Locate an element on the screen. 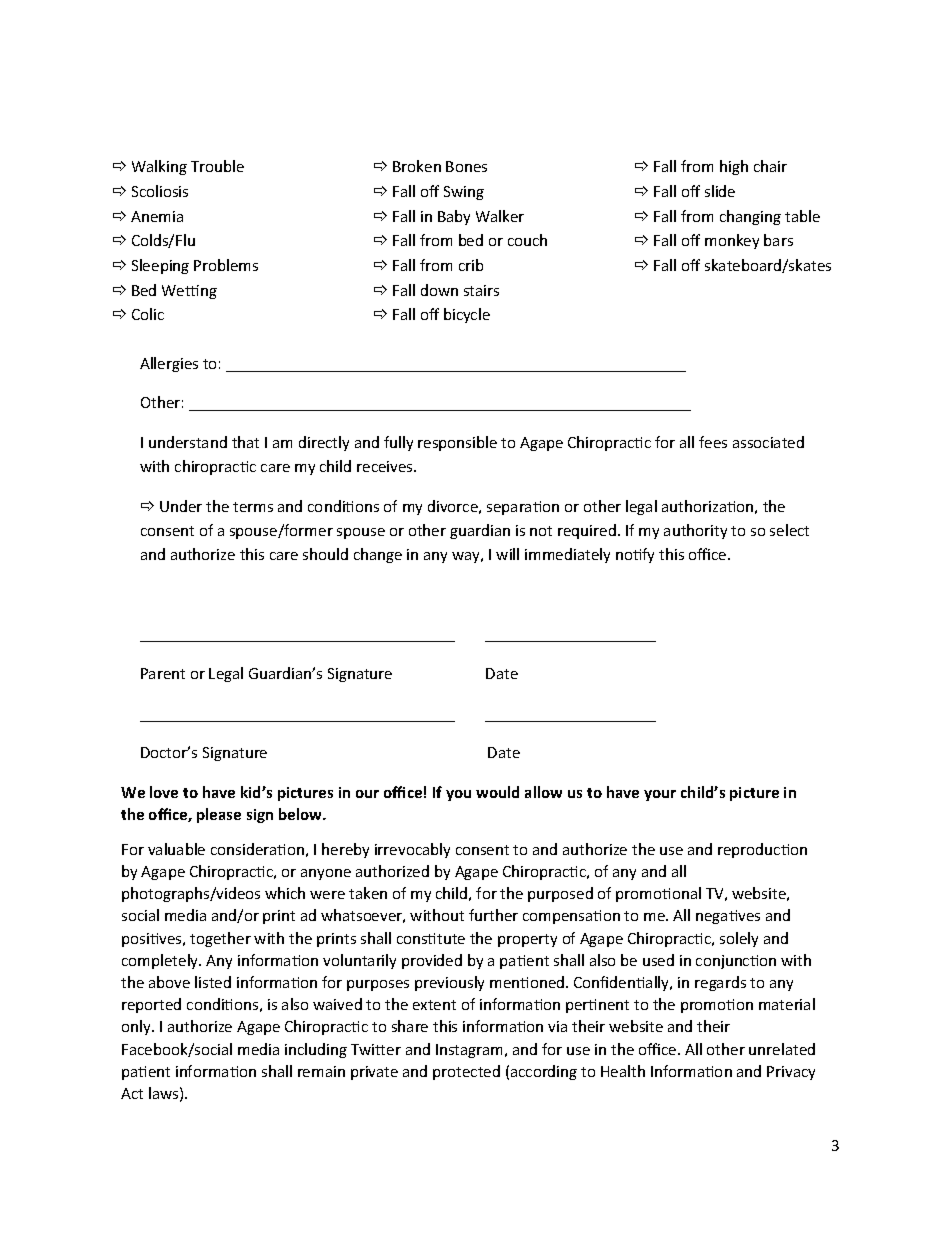 The image size is (952, 1233). solely is located at coordinates (739, 939).
